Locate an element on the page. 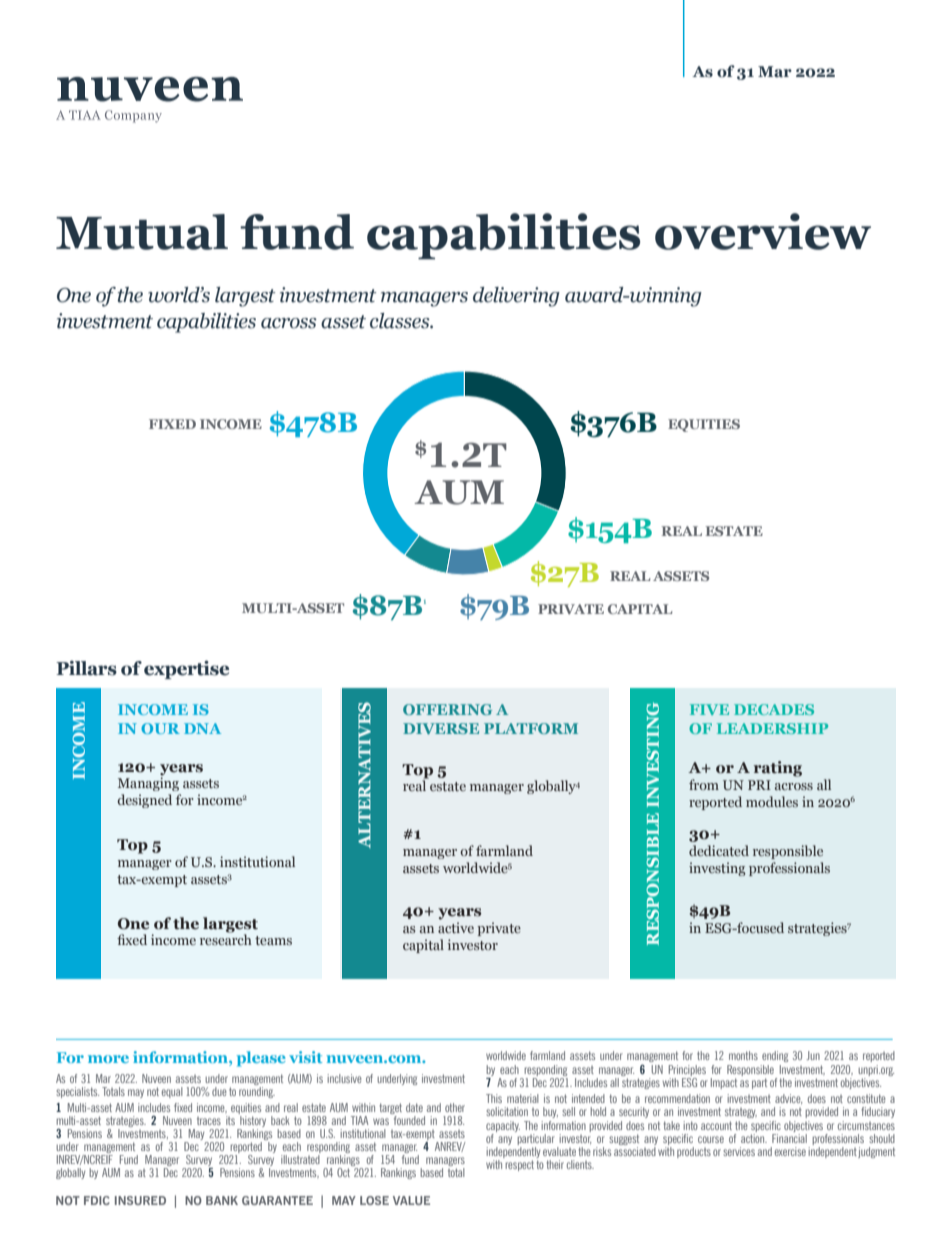  dedicated is located at coordinates (719, 850).
